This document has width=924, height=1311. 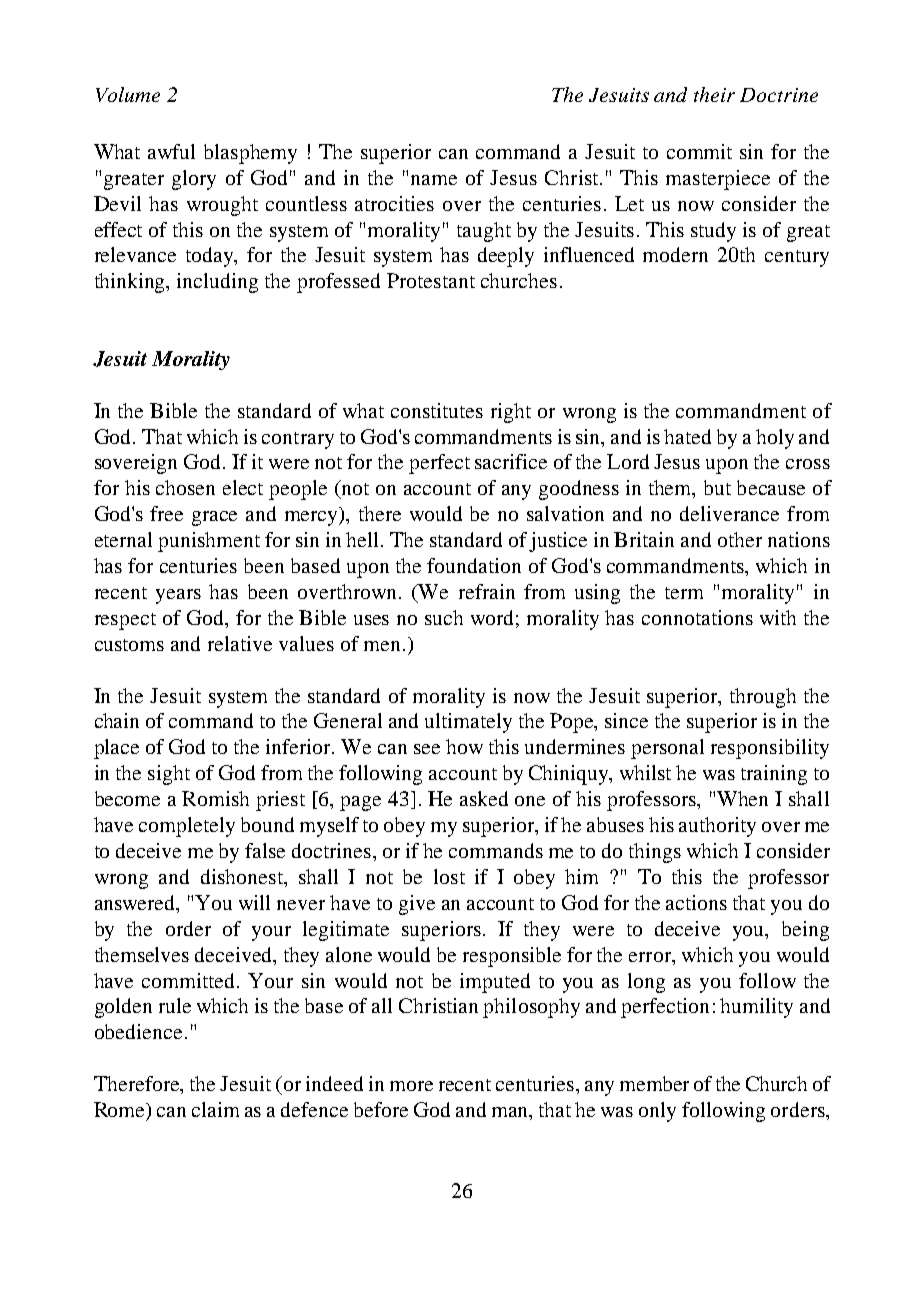 What do you see at coordinates (444, 617) in the document?
I see `such` at bounding box center [444, 617].
